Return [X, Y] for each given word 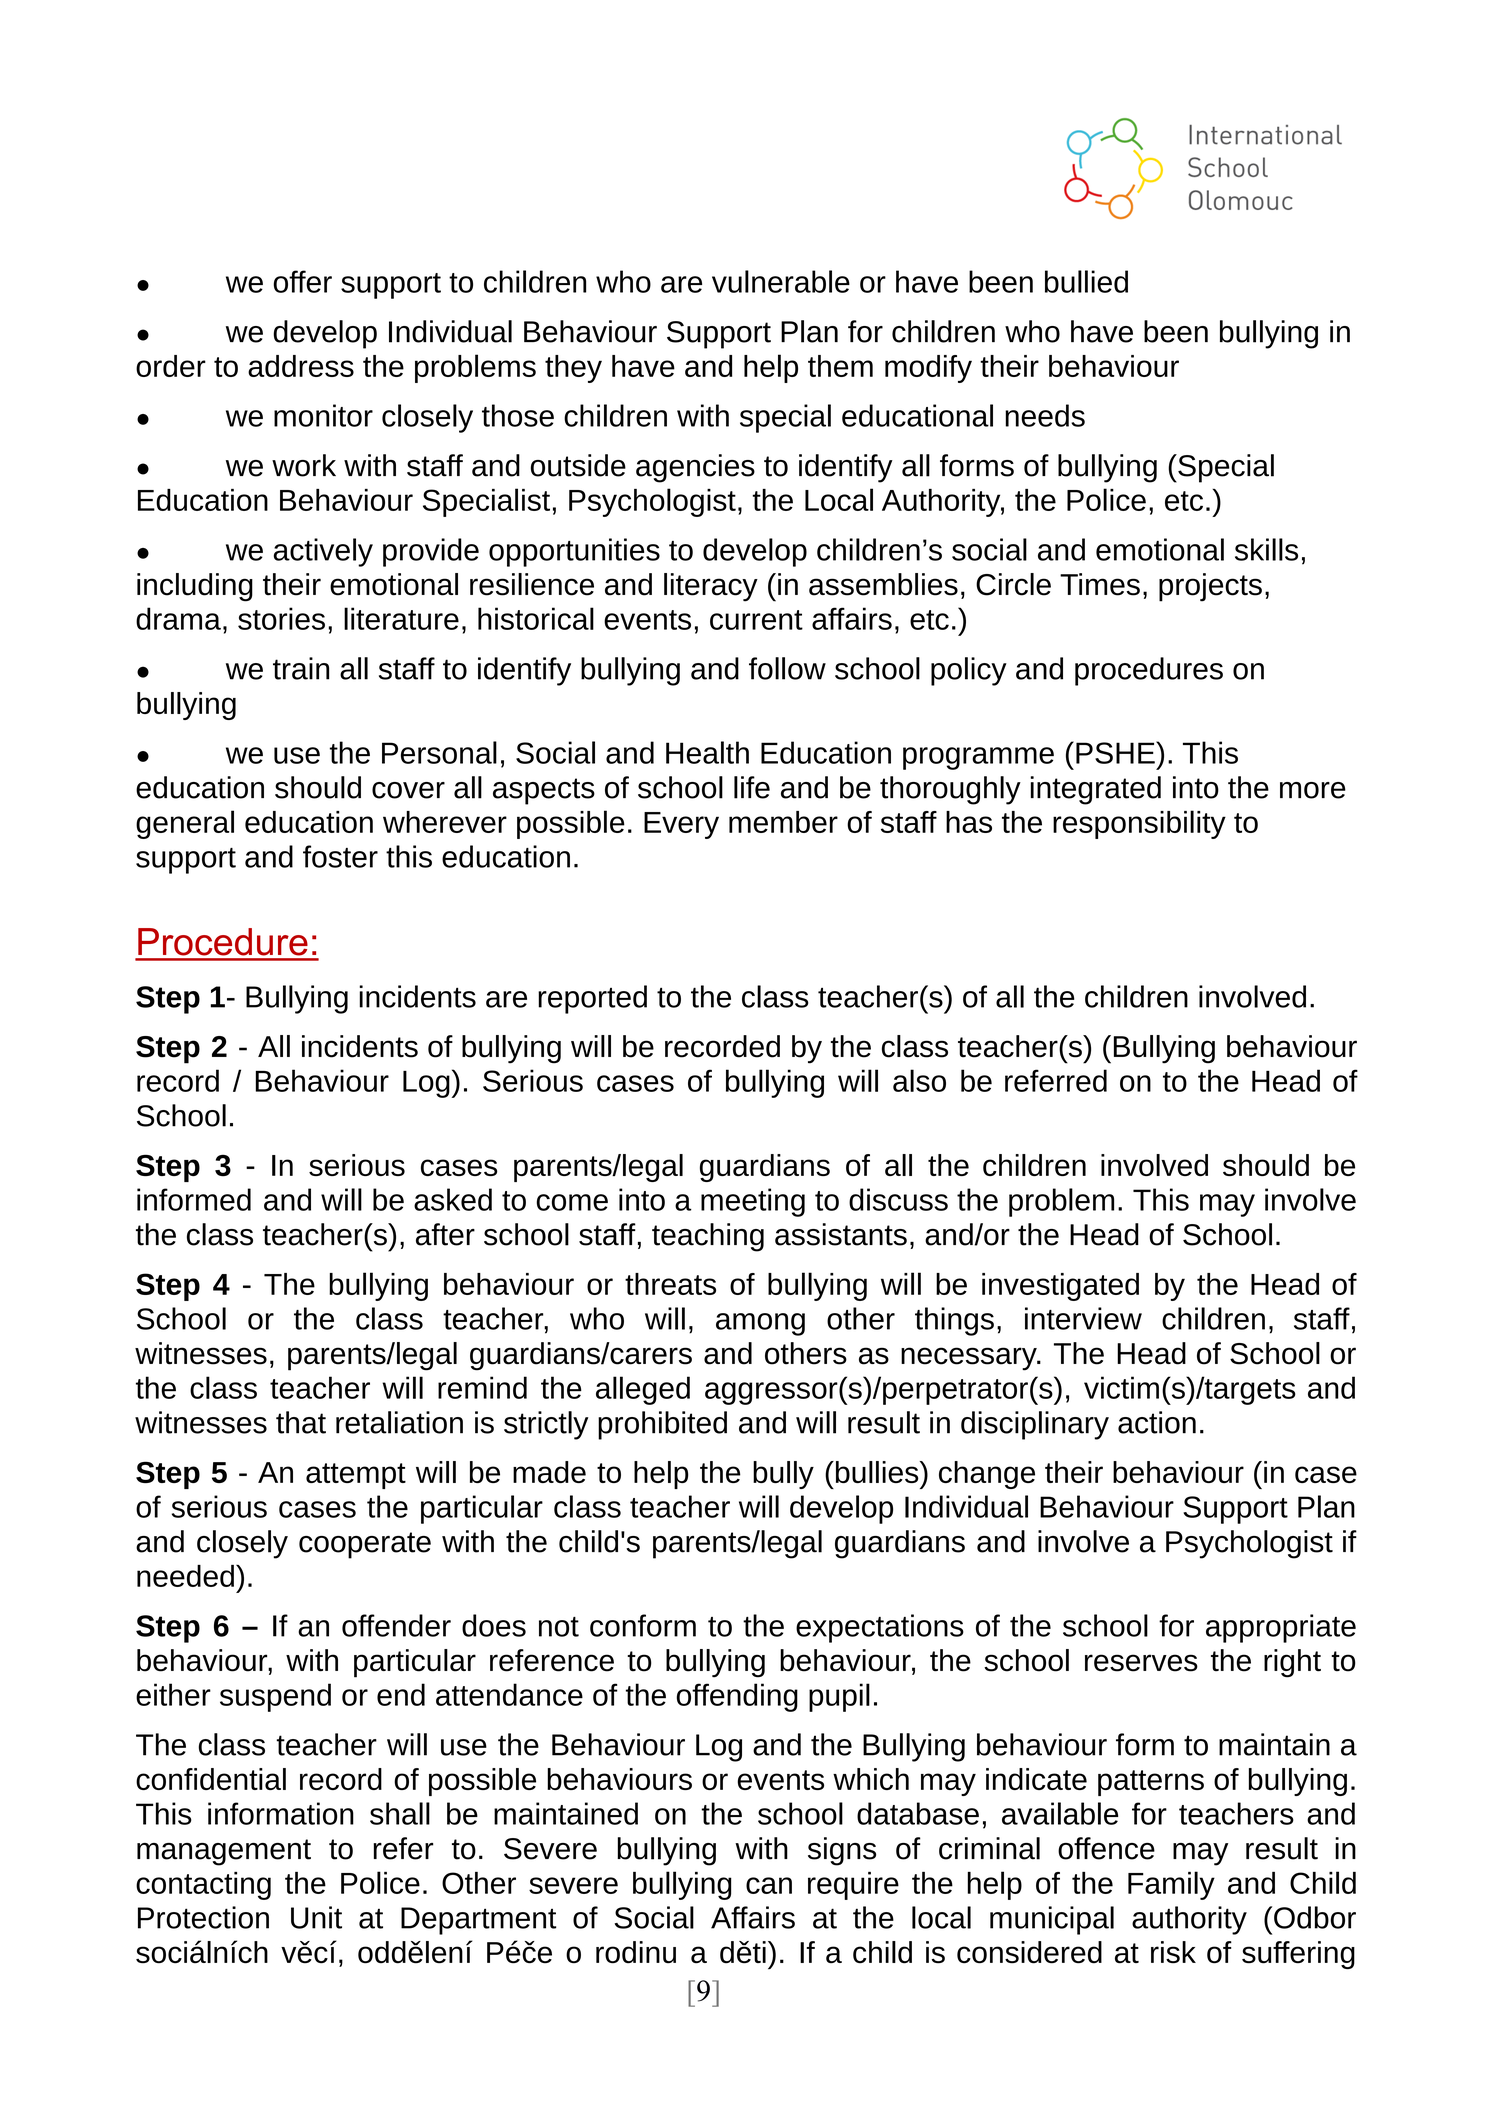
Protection [203, 1917]
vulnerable [781, 281]
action [1157, 1422]
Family [1171, 1885]
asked [453, 1199]
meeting [753, 1202]
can [769, 1885]
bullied [1086, 281]
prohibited [662, 1425]
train [301, 668]
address [301, 366]
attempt [356, 1476]
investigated [1060, 1287]
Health [707, 752]
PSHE [1116, 752]
